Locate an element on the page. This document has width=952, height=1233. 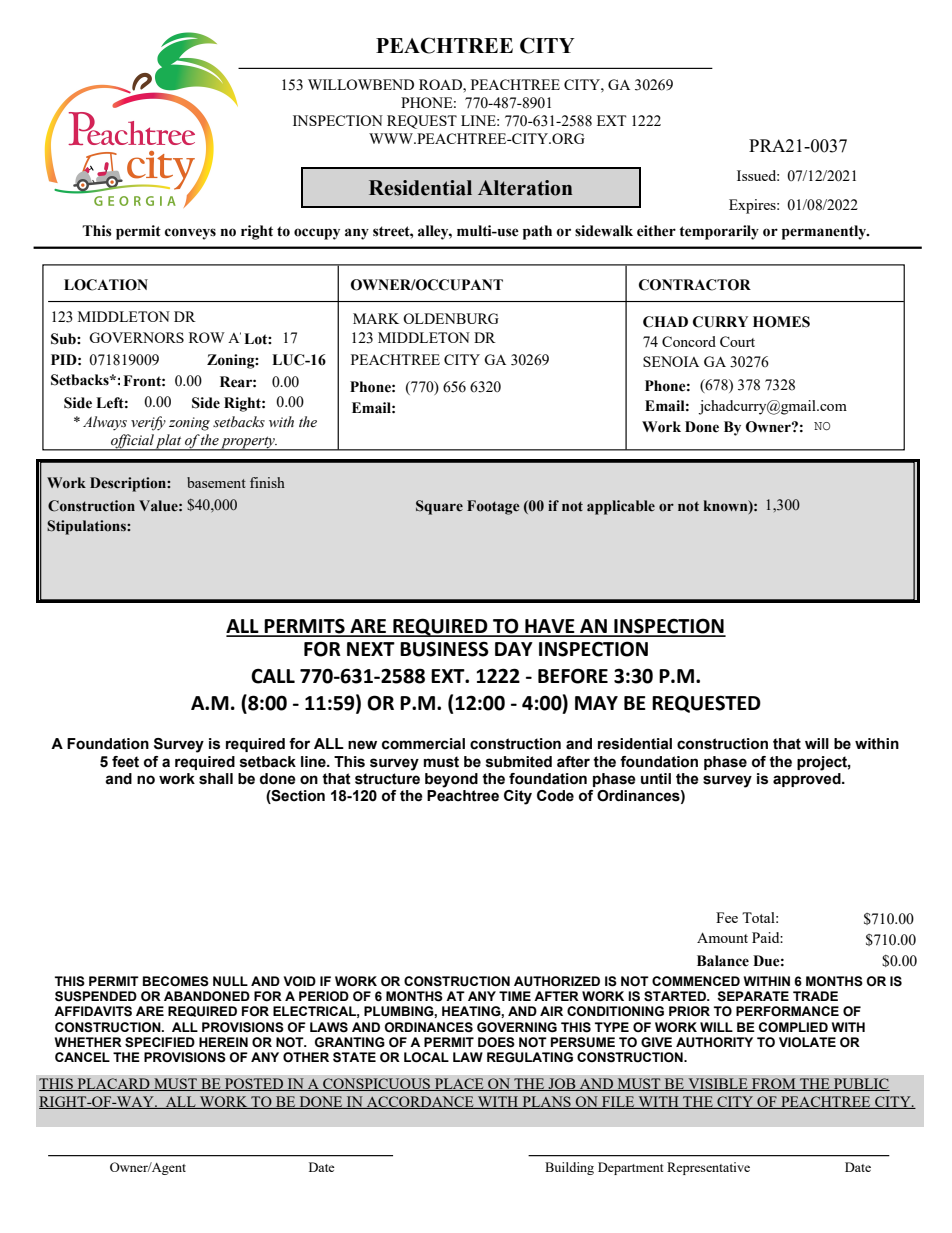
CALL is located at coordinates (273, 676).
